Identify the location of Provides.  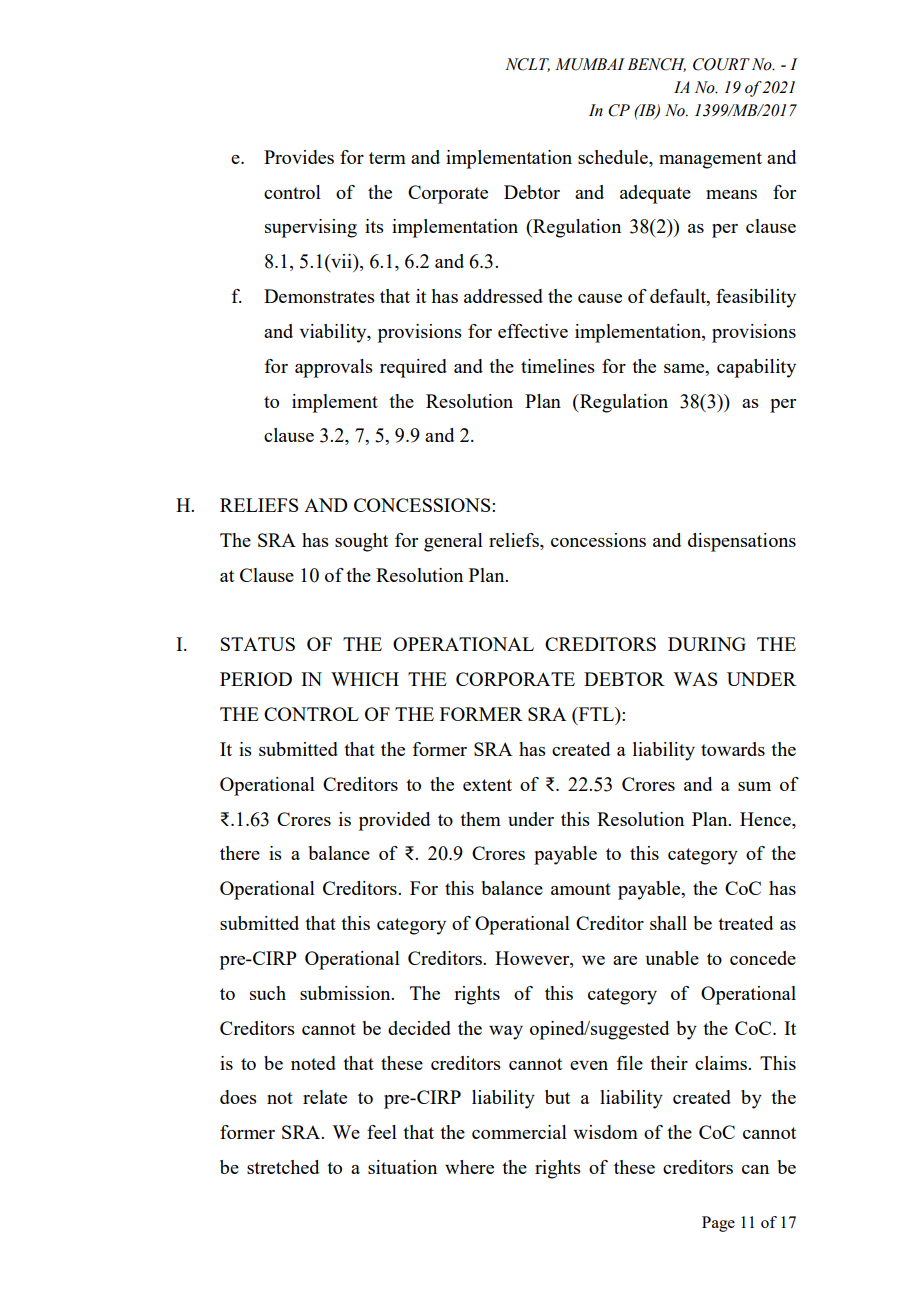
(299, 157).
